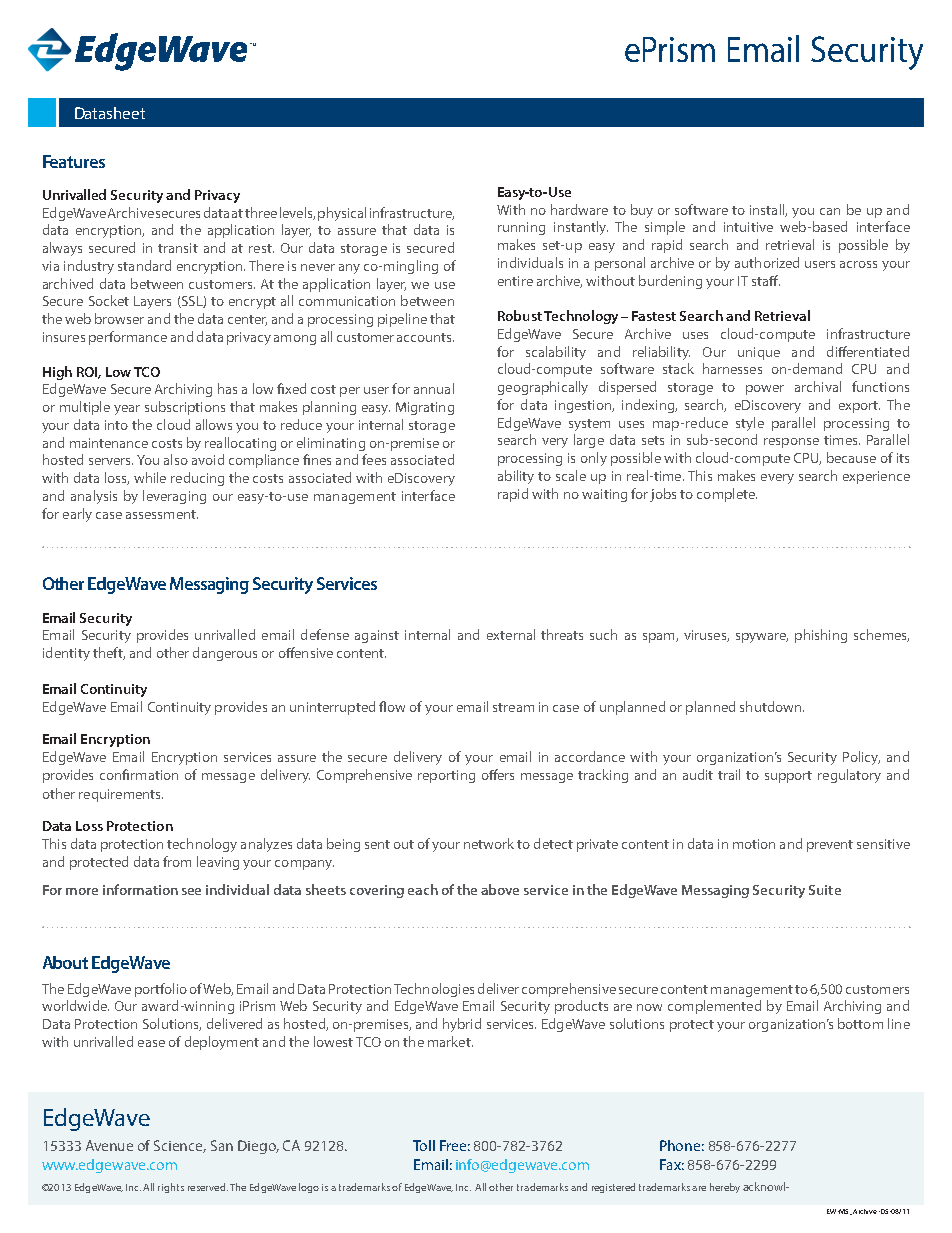  I want to click on complete, so click(727, 495).
